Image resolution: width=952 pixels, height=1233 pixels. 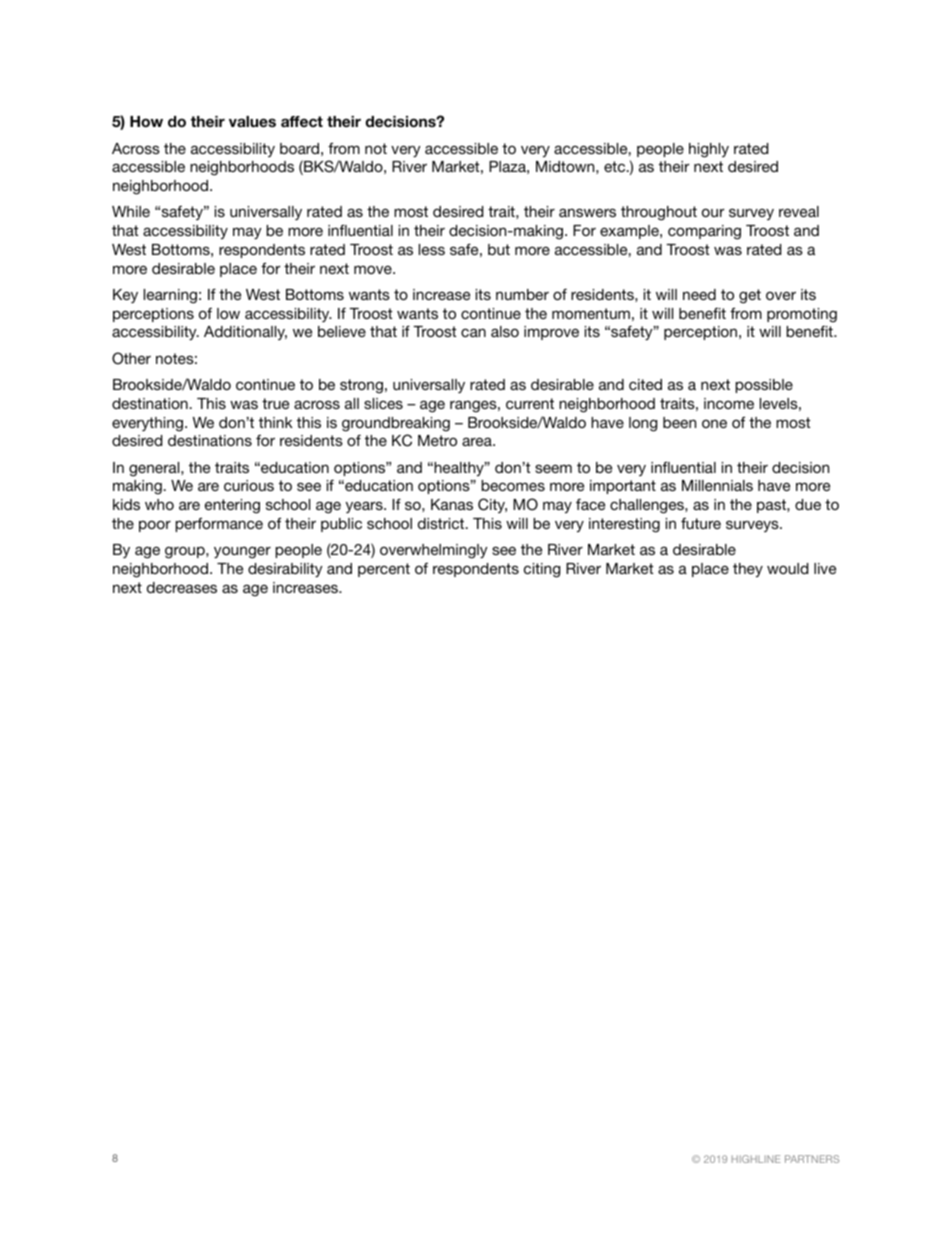 I want to click on becomes, so click(x=513, y=485).
